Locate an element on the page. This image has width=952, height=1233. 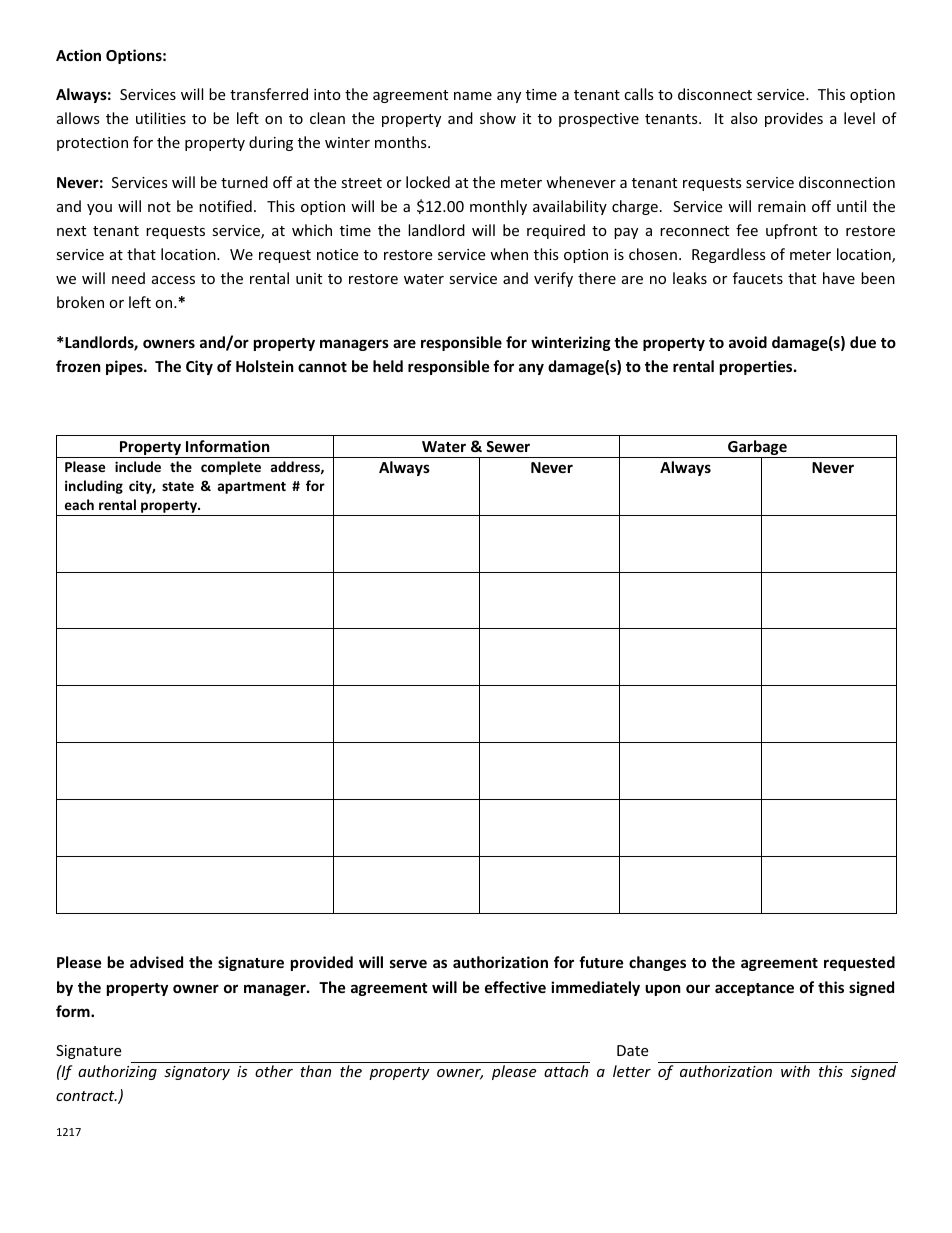
changes is located at coordinates (657, 963).
